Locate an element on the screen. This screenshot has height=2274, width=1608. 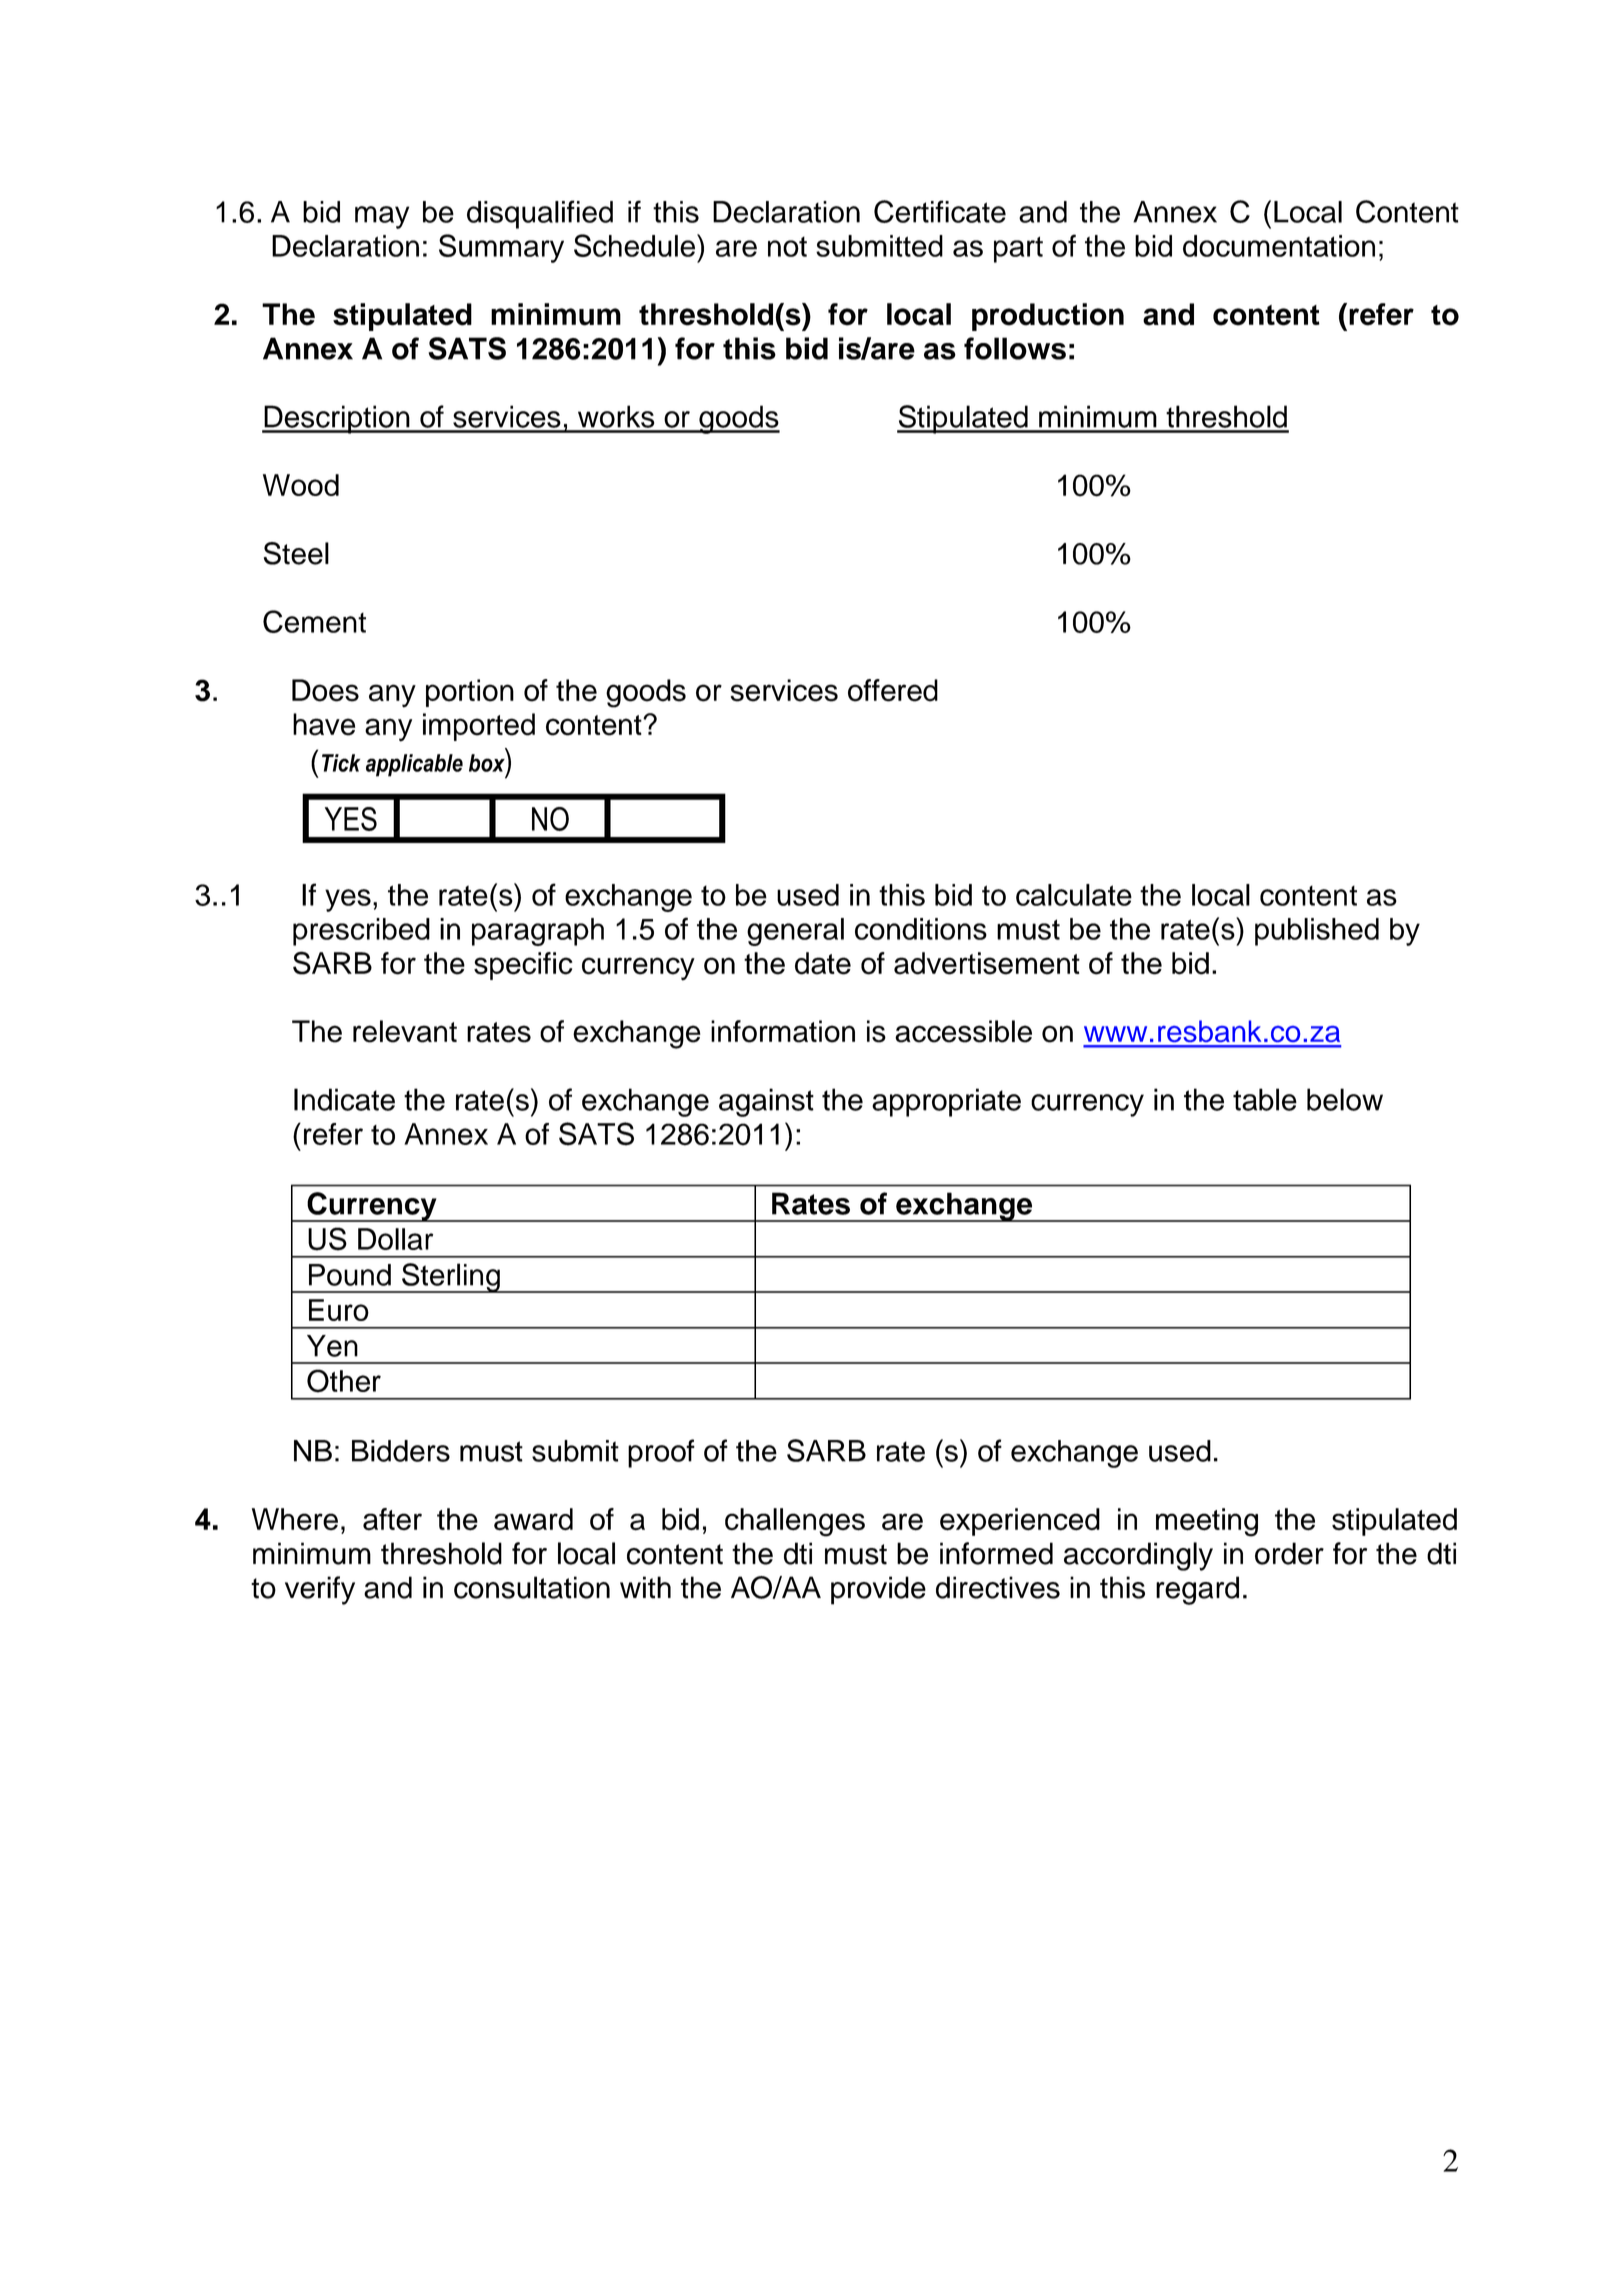
Cement is located at coordinates (314, 621).
